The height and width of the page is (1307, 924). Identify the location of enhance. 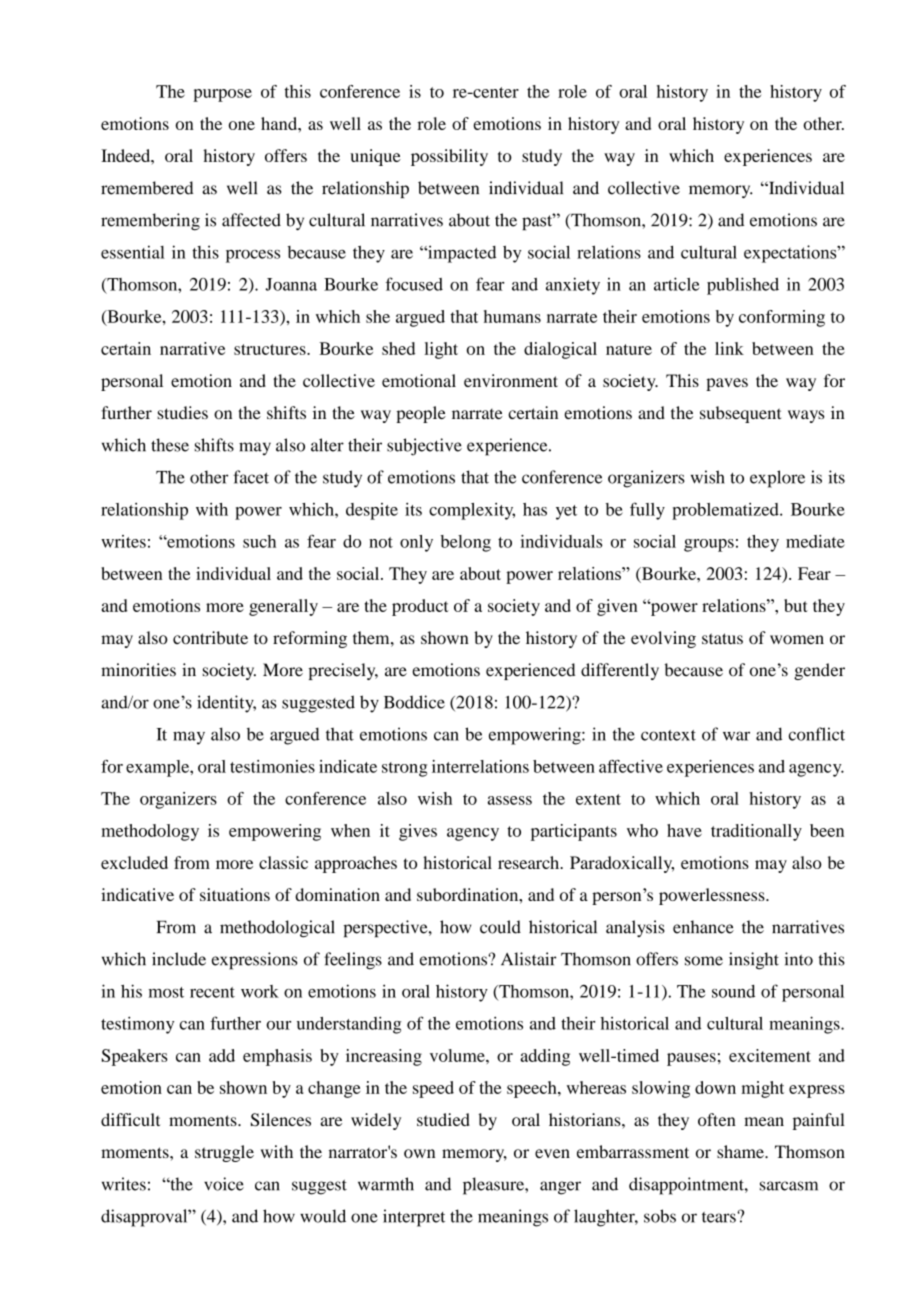
(703, 927).
